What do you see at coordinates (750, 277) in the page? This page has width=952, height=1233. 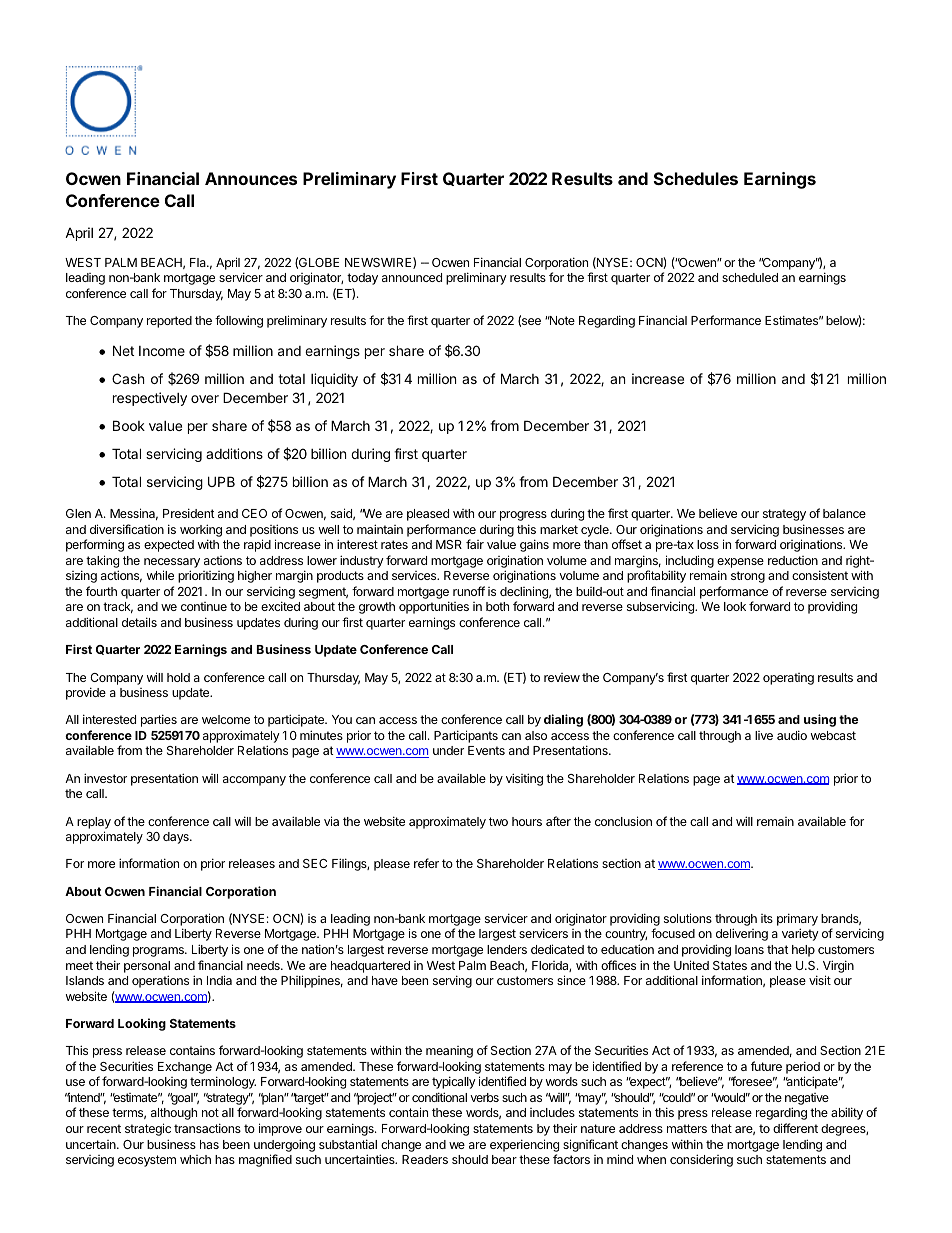 I see `scheduled` at bounding box center [750, 277].
